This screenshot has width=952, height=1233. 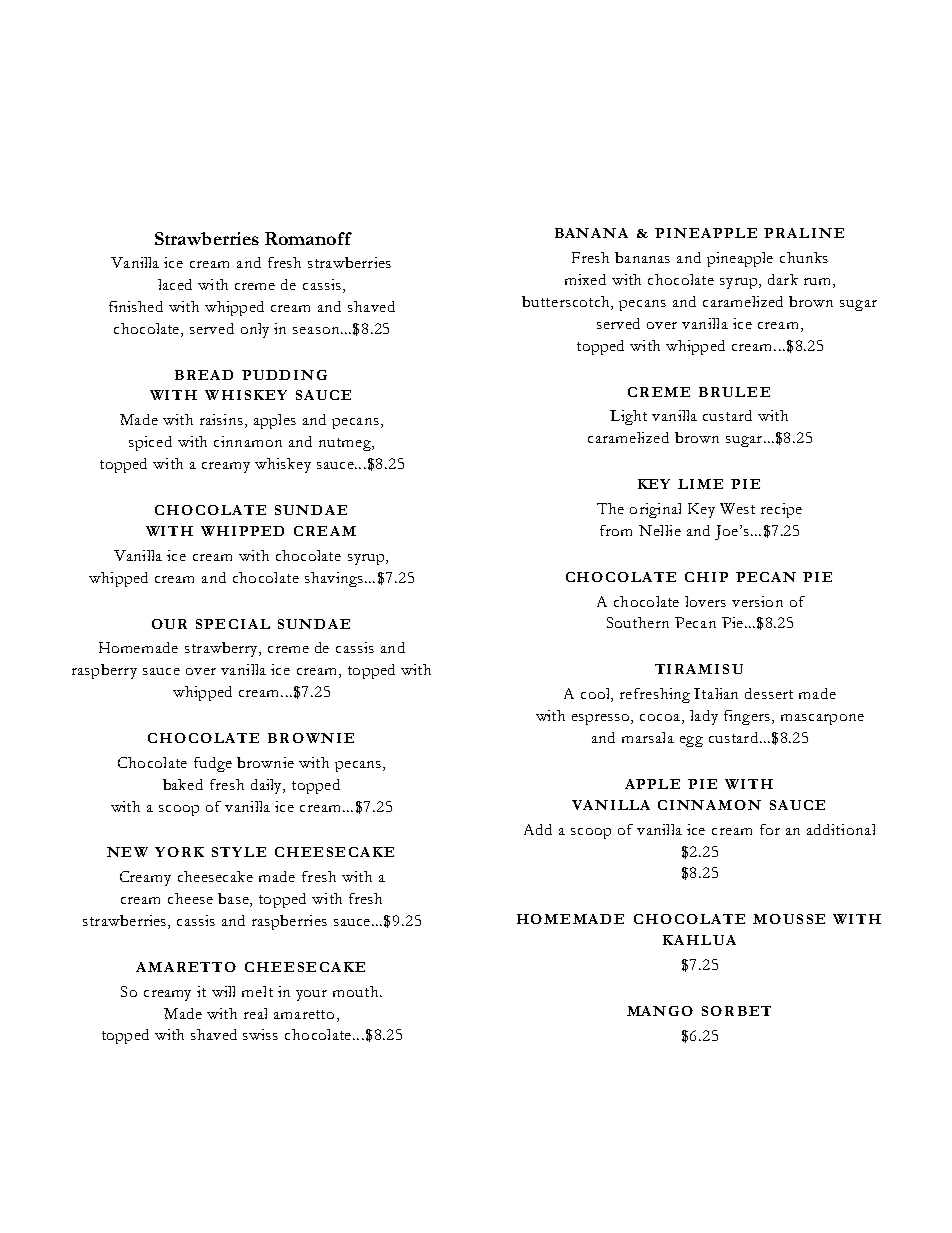 What do you see at coordinates (357, 991) in the screenshot?
I see `mouth` at bounding box center [357, 991].
